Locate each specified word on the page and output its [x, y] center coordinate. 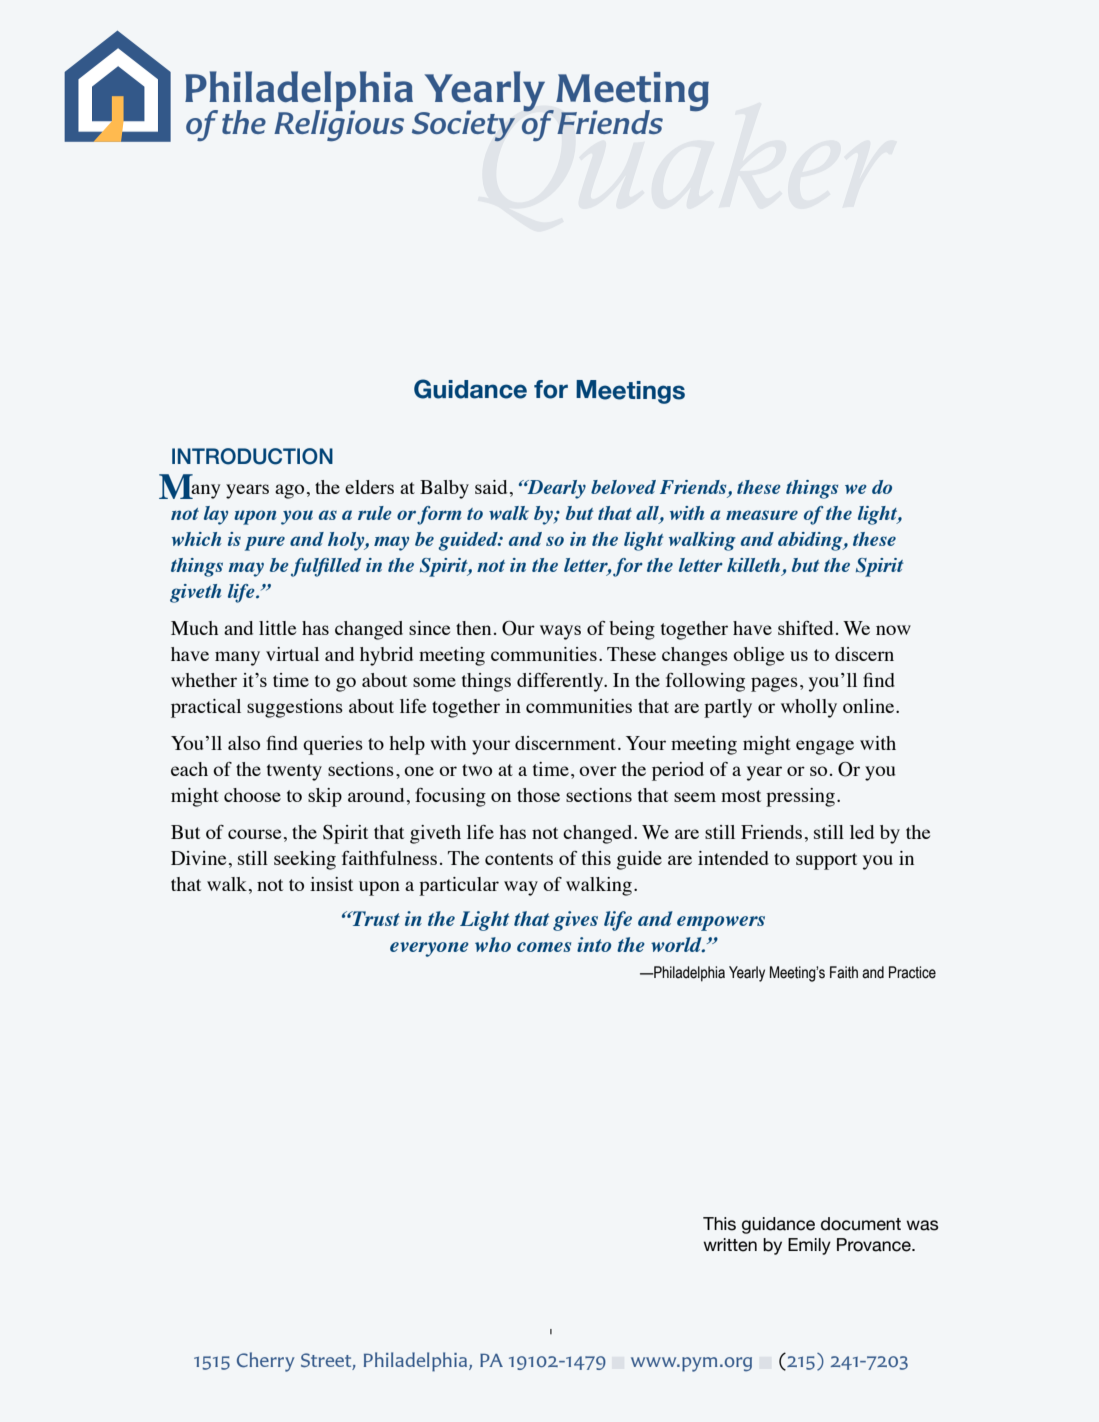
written [730, 1245]
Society [463, 126]
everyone [429, 949]
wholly [809, 708]
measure [762, 515]
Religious [339, 124]
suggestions [295, 708]
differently [561, 682]
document [861, 1224]
